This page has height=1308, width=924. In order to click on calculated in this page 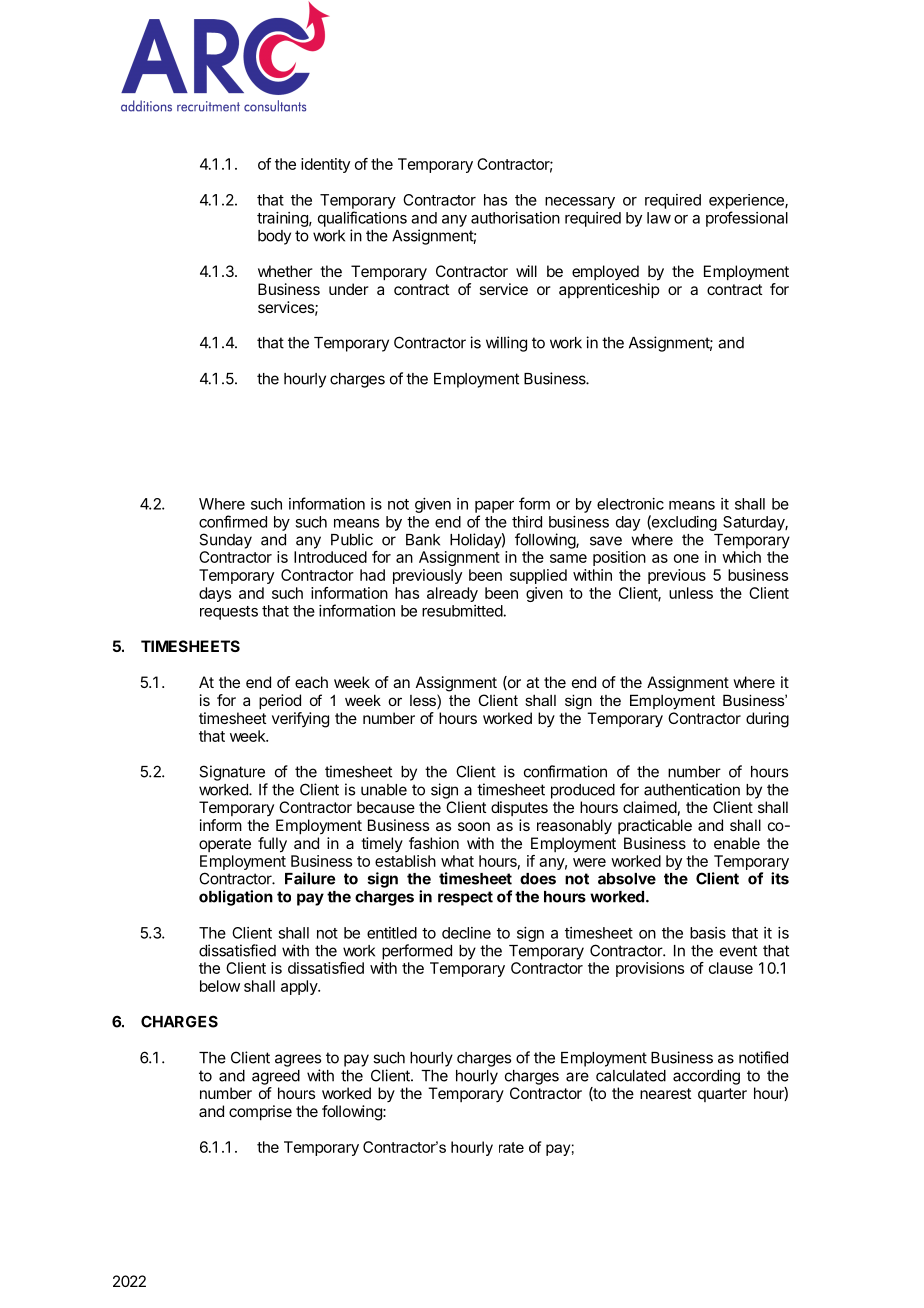, I will do `click(631, 1076)`.
